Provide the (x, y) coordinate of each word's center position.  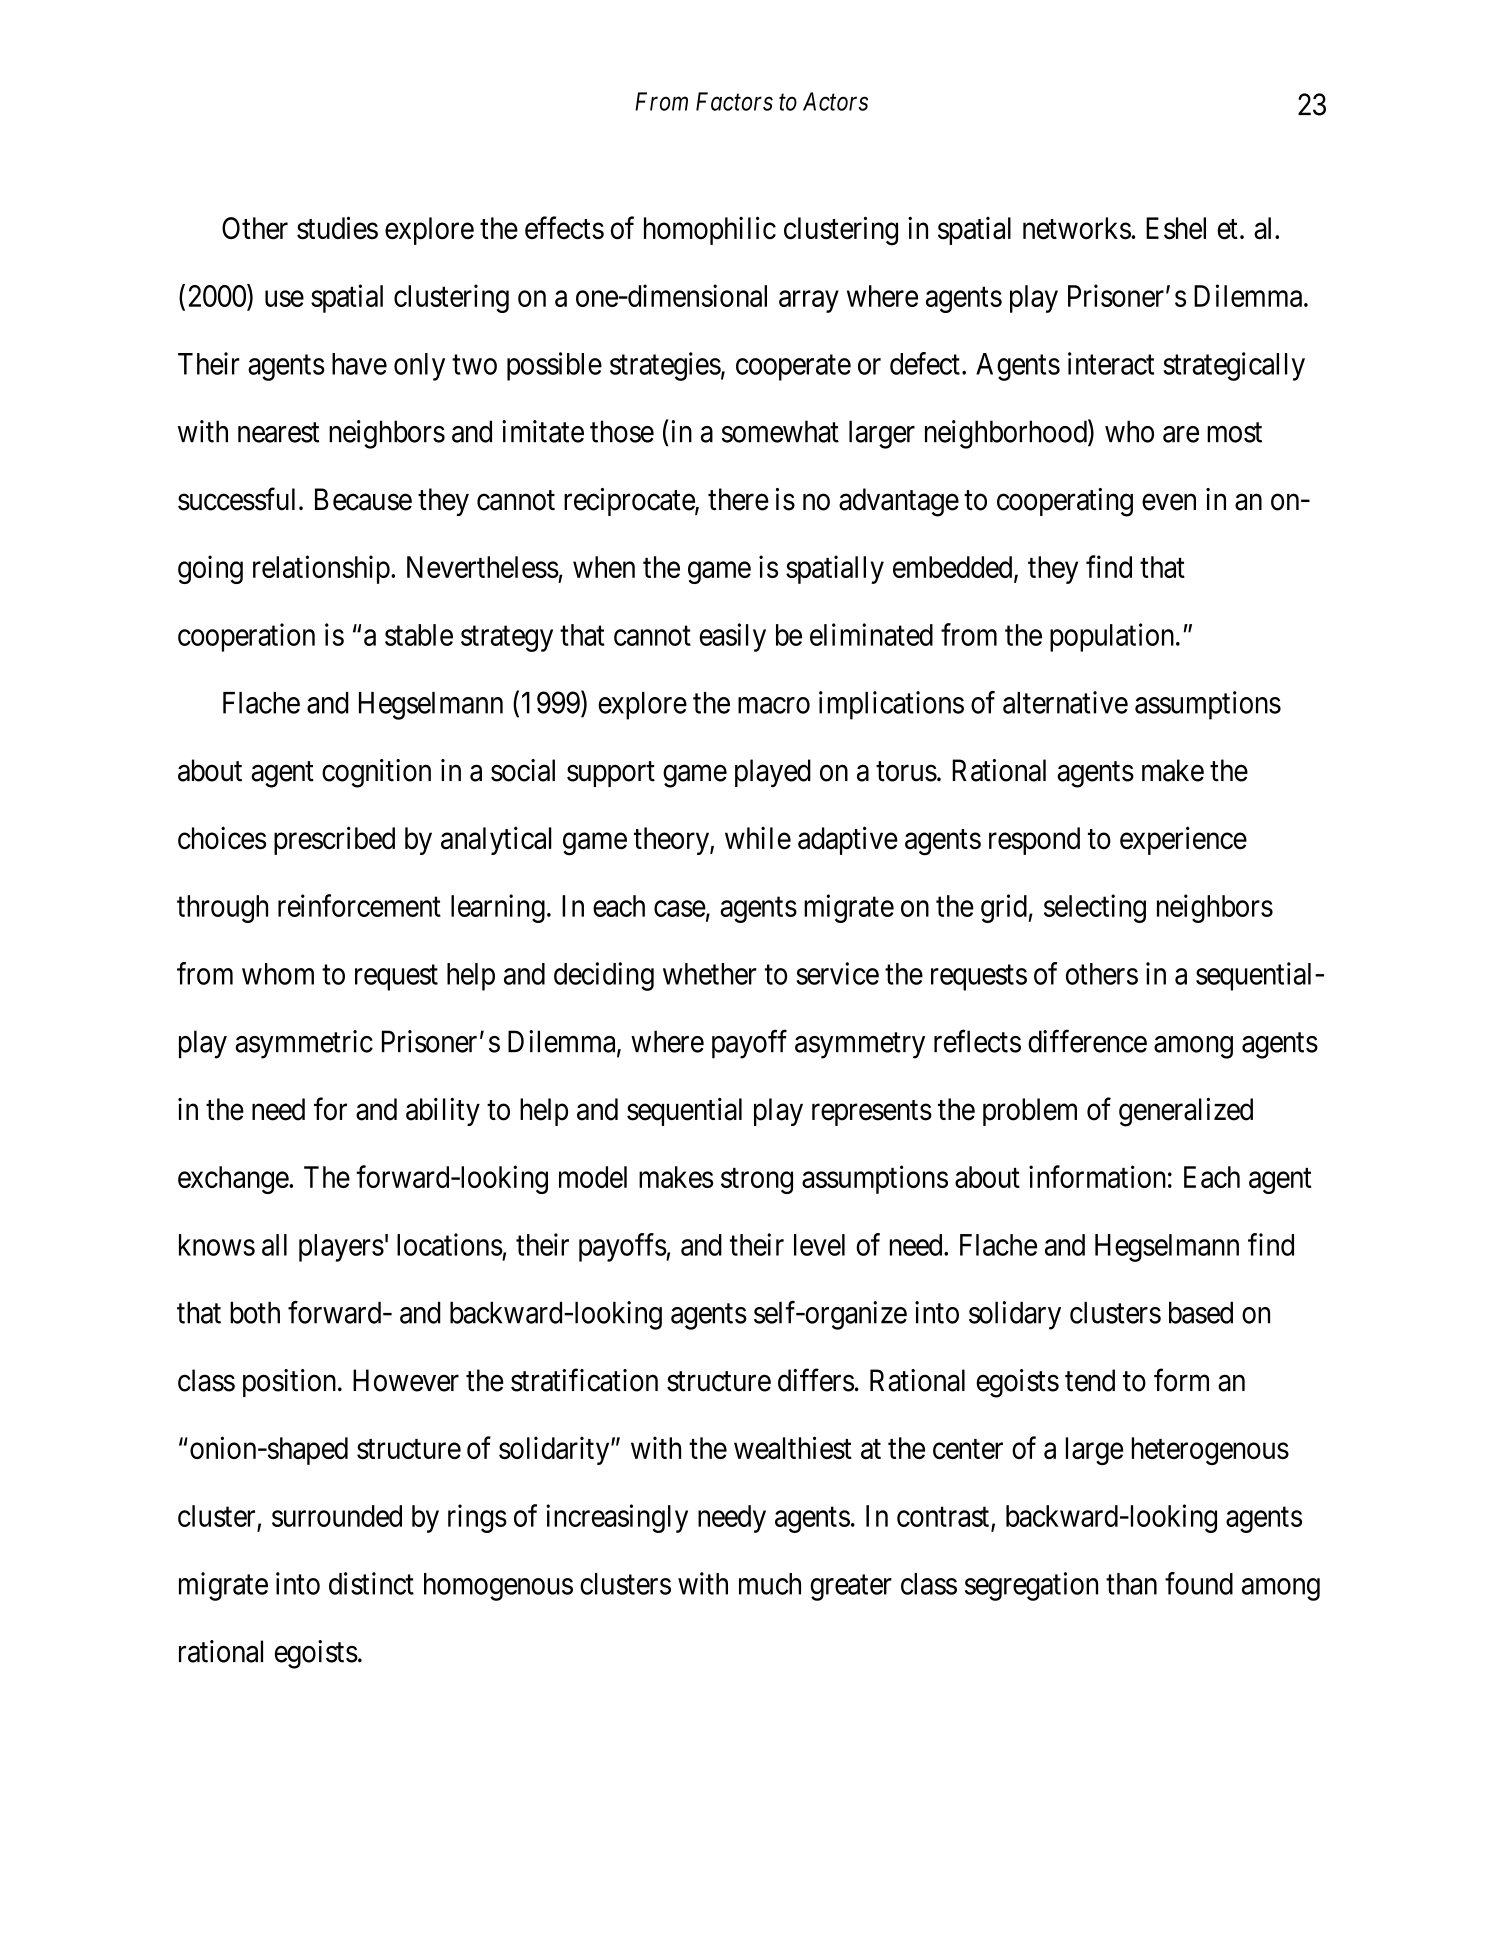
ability (443, 1112)
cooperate (793, 368)
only (419, 367)
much (770, 1584)
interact (1111, 363)
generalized (1186, 1112)
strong (757, 1181)
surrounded (337, 1516)
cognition (376, 773)
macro (774, 705)
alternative (1065, 702)
